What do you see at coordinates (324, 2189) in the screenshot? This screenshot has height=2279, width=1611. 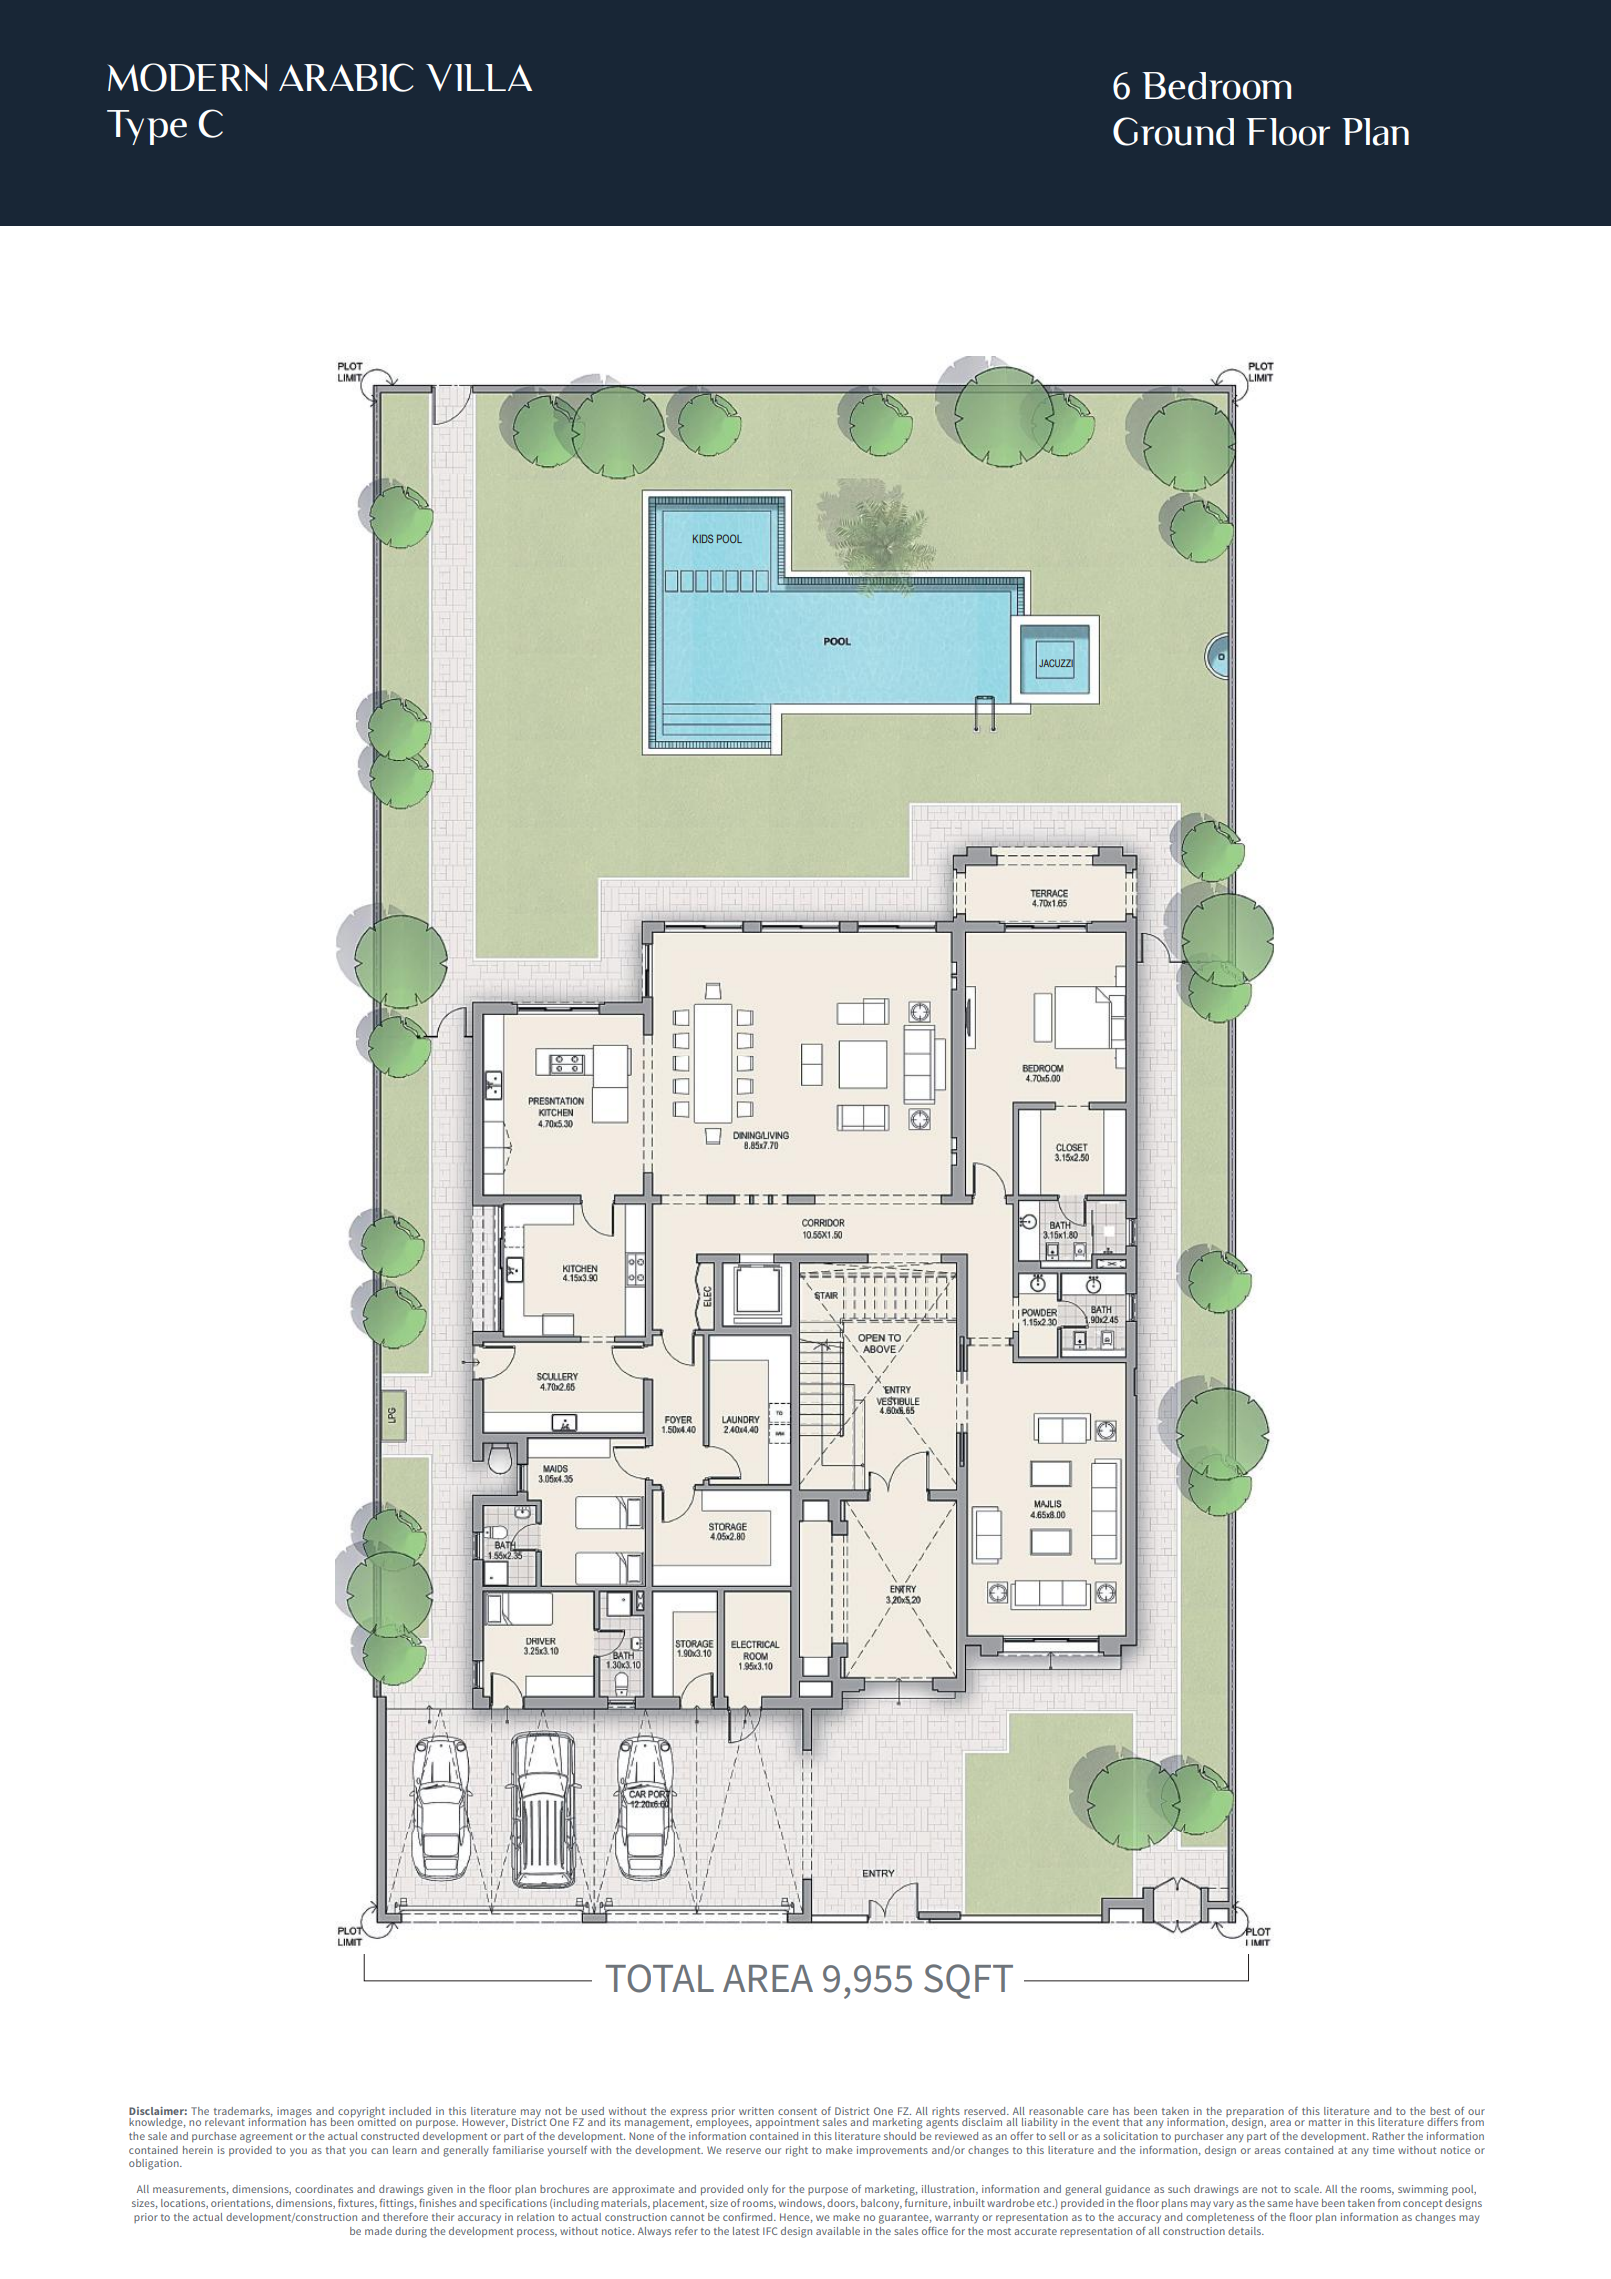 I see `coordinates` at bounding box center [324, 2189].
